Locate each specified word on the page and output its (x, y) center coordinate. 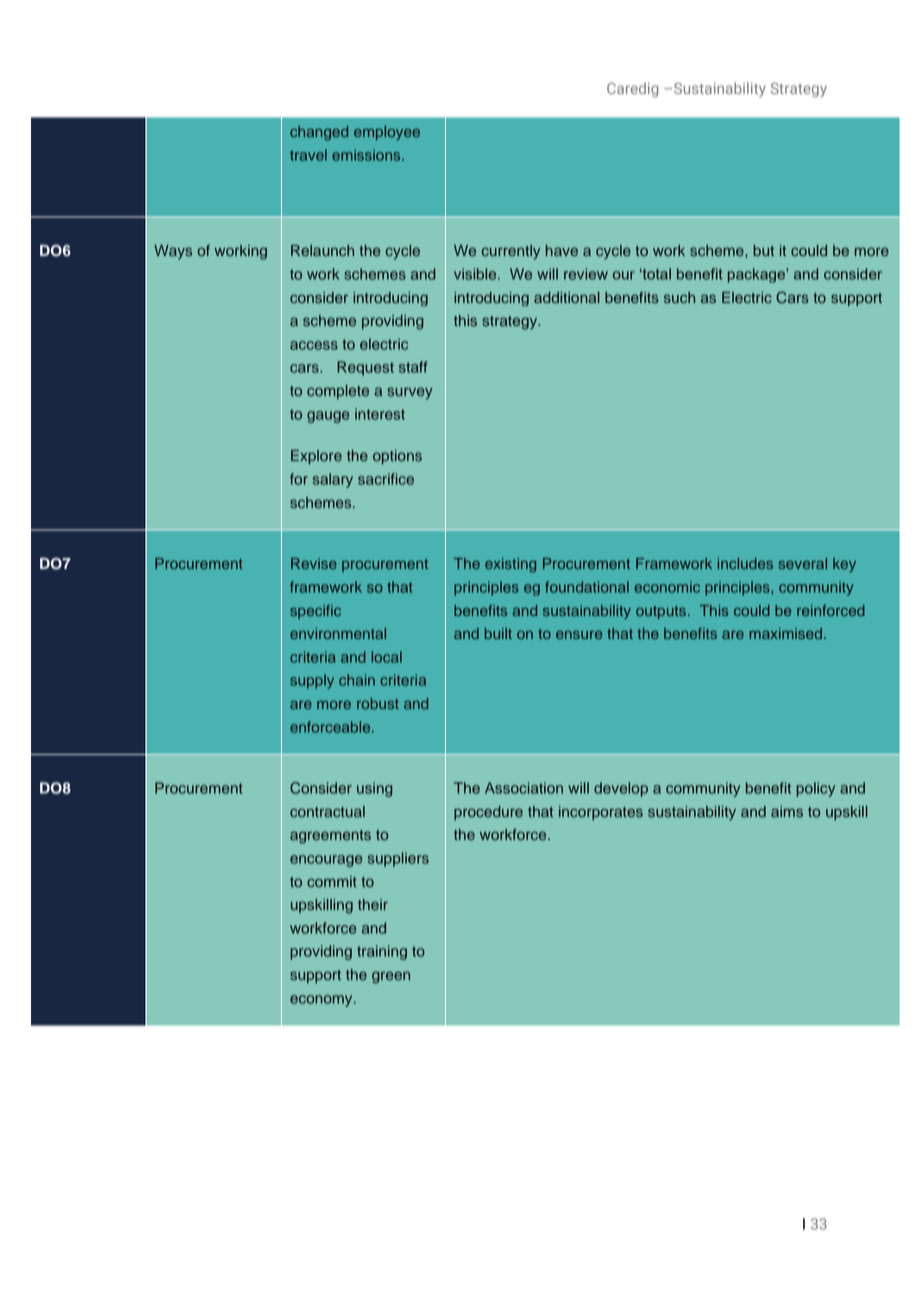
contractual (327, 812)
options (397, 457)
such (679, 298)
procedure (488, 813)
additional (567, 298)
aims (787, 812)
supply (312, 681)
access (314, 345)
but (763, 250)
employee (387, 133)
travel (308, 155)
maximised (785, 633)
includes (745, 563)
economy (322, 1001)
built (498, 633)
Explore (316, 457)
